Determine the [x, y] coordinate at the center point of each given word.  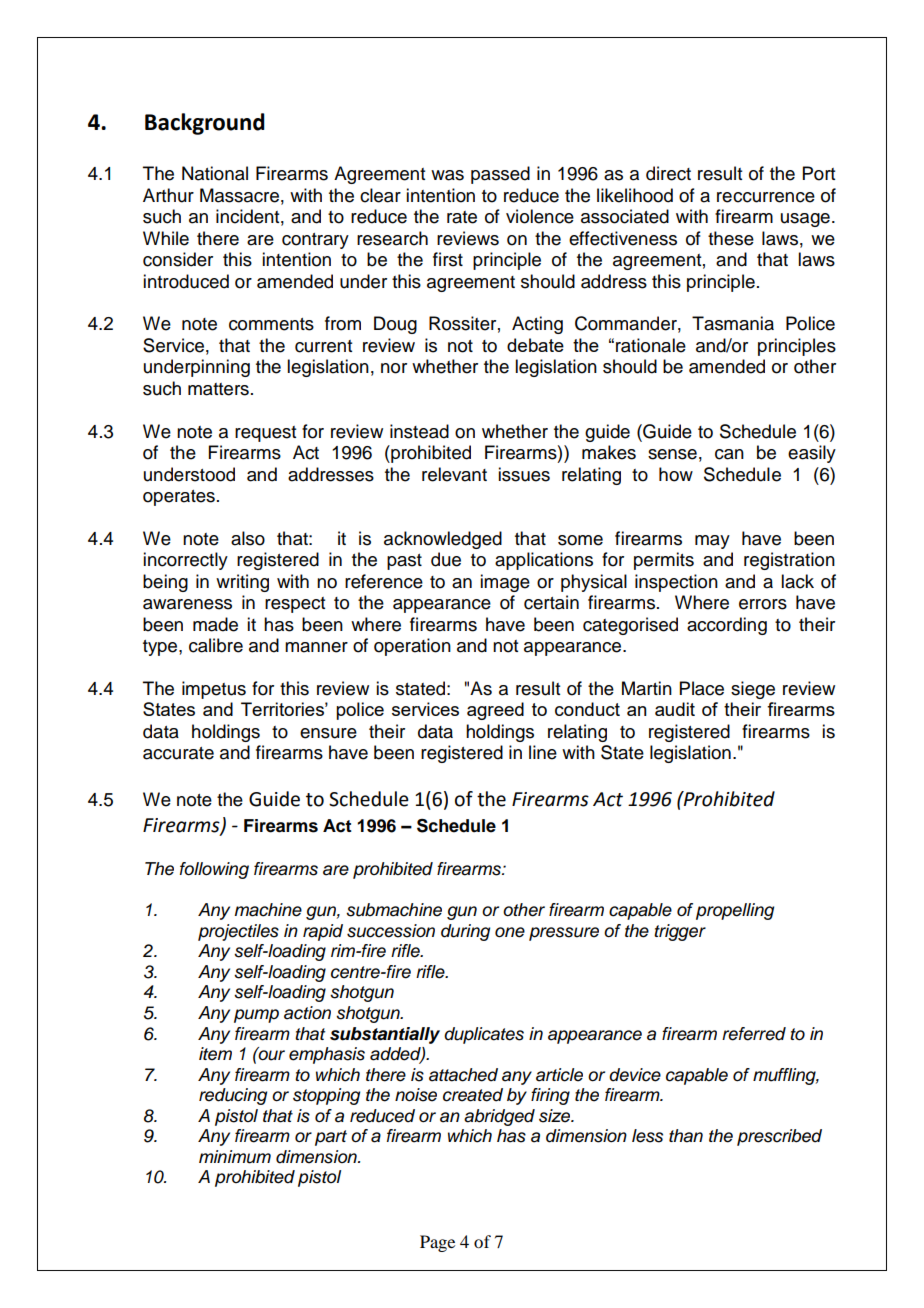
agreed [495, 711]
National [215, 173]
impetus [214, 690]
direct [668, 173]
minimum [235, 1157]
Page [437, 1243]
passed [500, 175]
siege [753, 690]
